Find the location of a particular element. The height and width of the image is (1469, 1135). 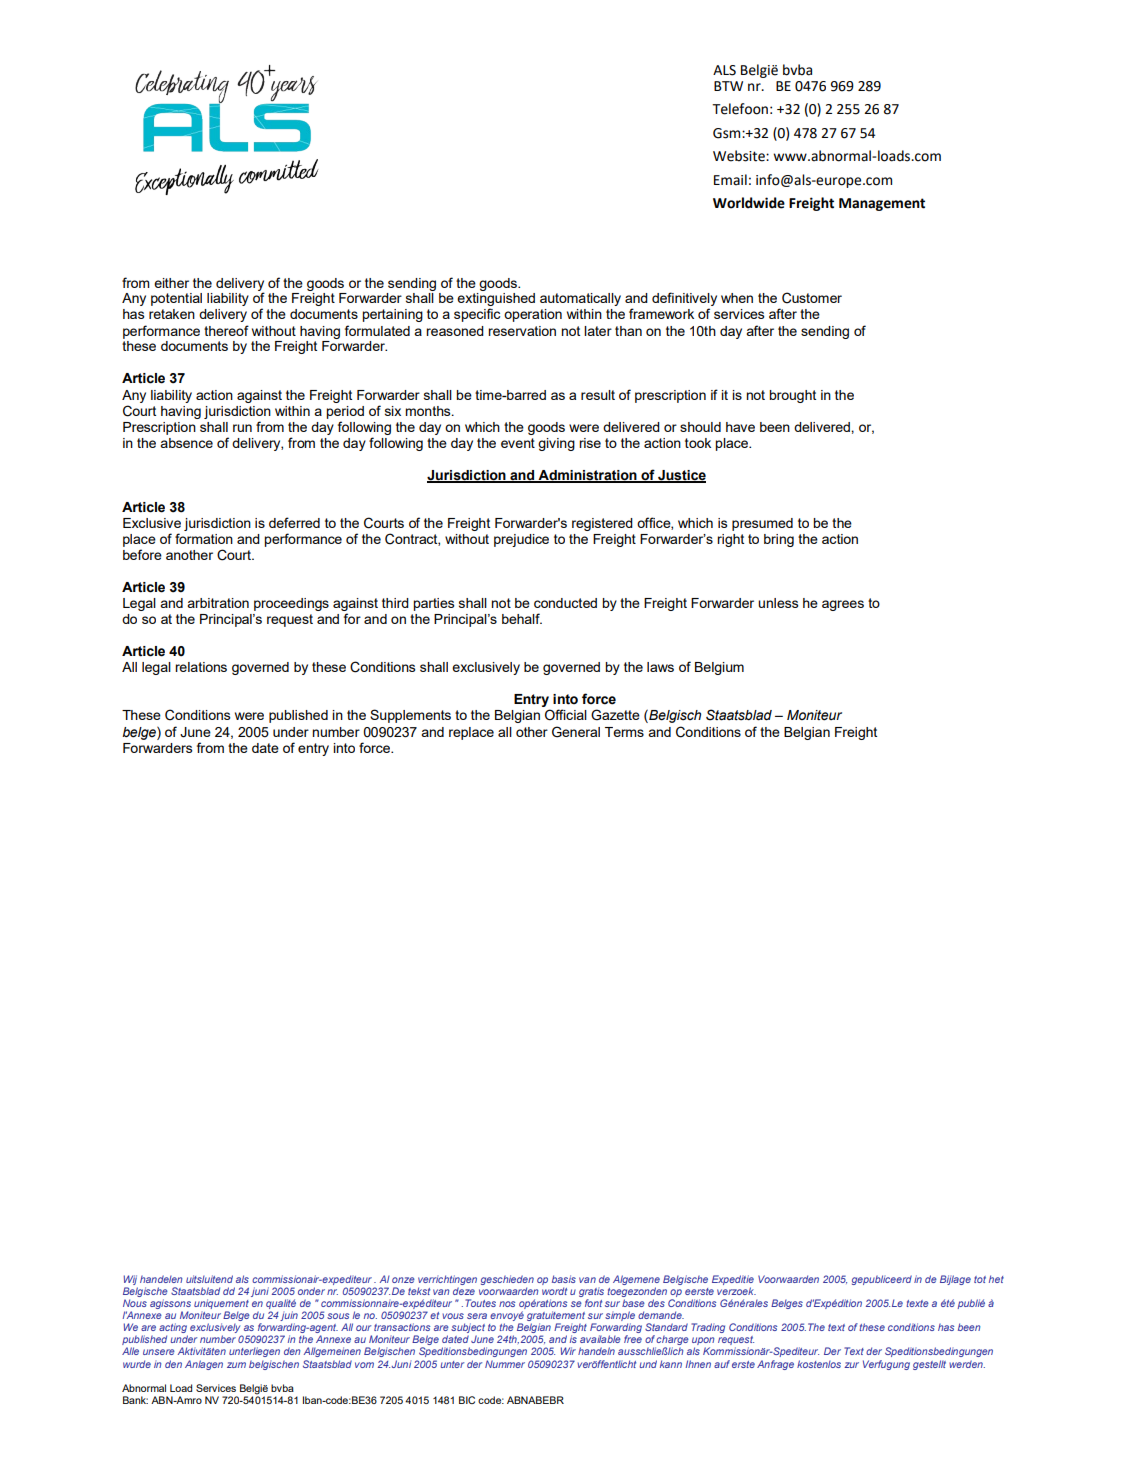

Supplements is located at coordinates (410, 716).
